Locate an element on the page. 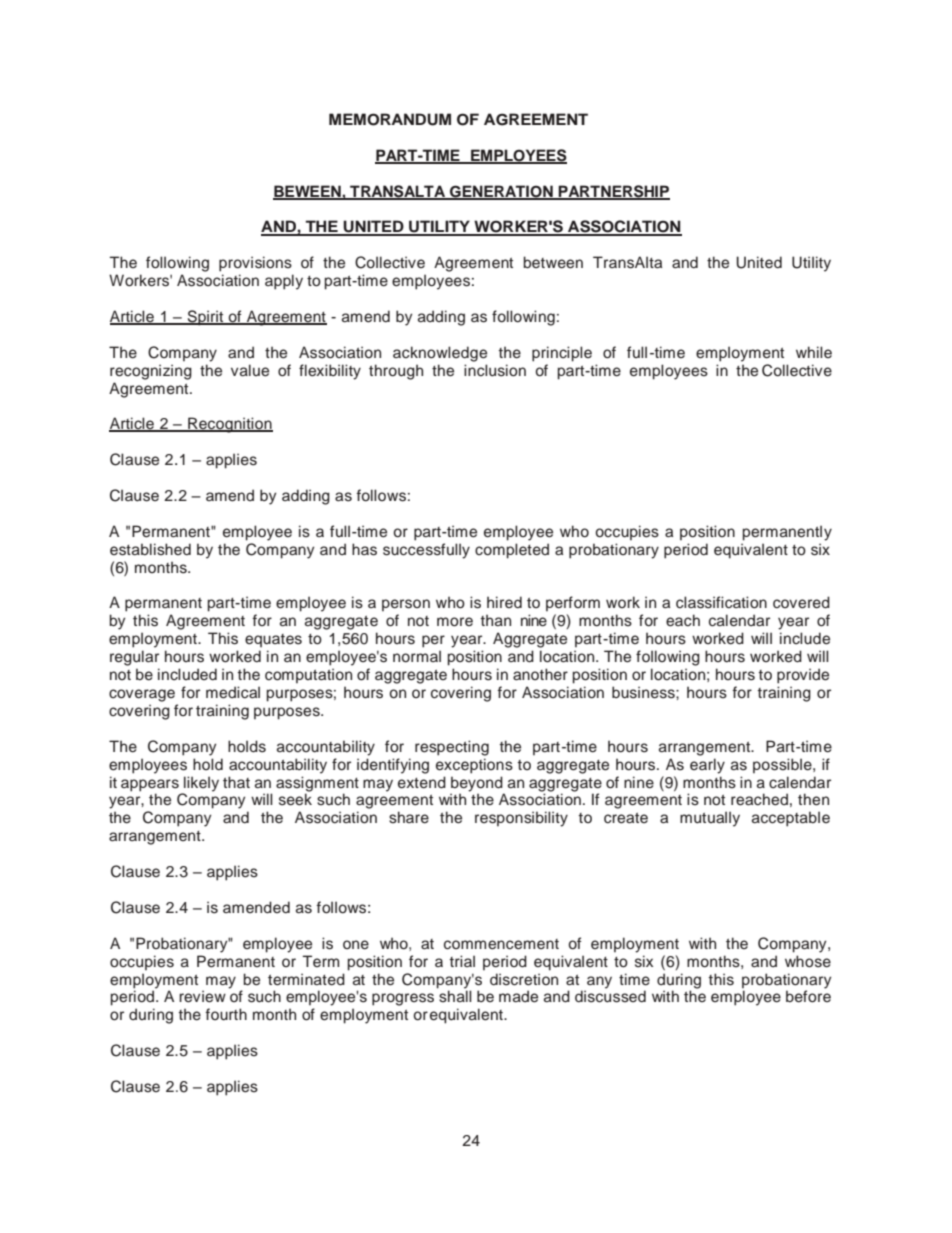 The image size is (952, 1233). classification is located at coordinates (721, 602).
